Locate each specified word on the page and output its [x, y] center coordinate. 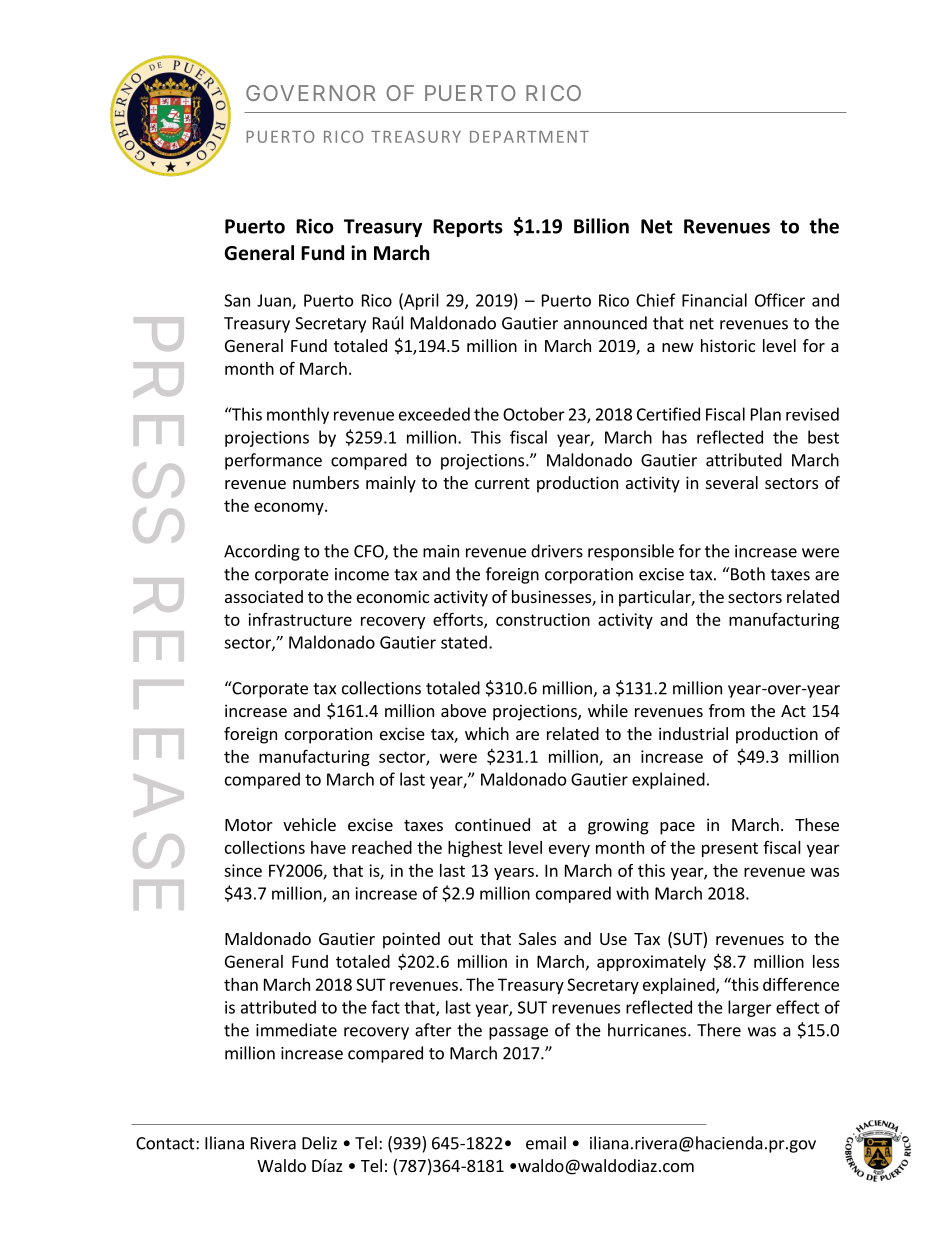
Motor [249, 825]
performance [273, 461]
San [237, 300]
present [730, 849]
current [502, 483]
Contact [166, 1143]
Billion [601, 226]
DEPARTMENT [529, 137]
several [732, 482]
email [546, 1143]
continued [492, 824]
